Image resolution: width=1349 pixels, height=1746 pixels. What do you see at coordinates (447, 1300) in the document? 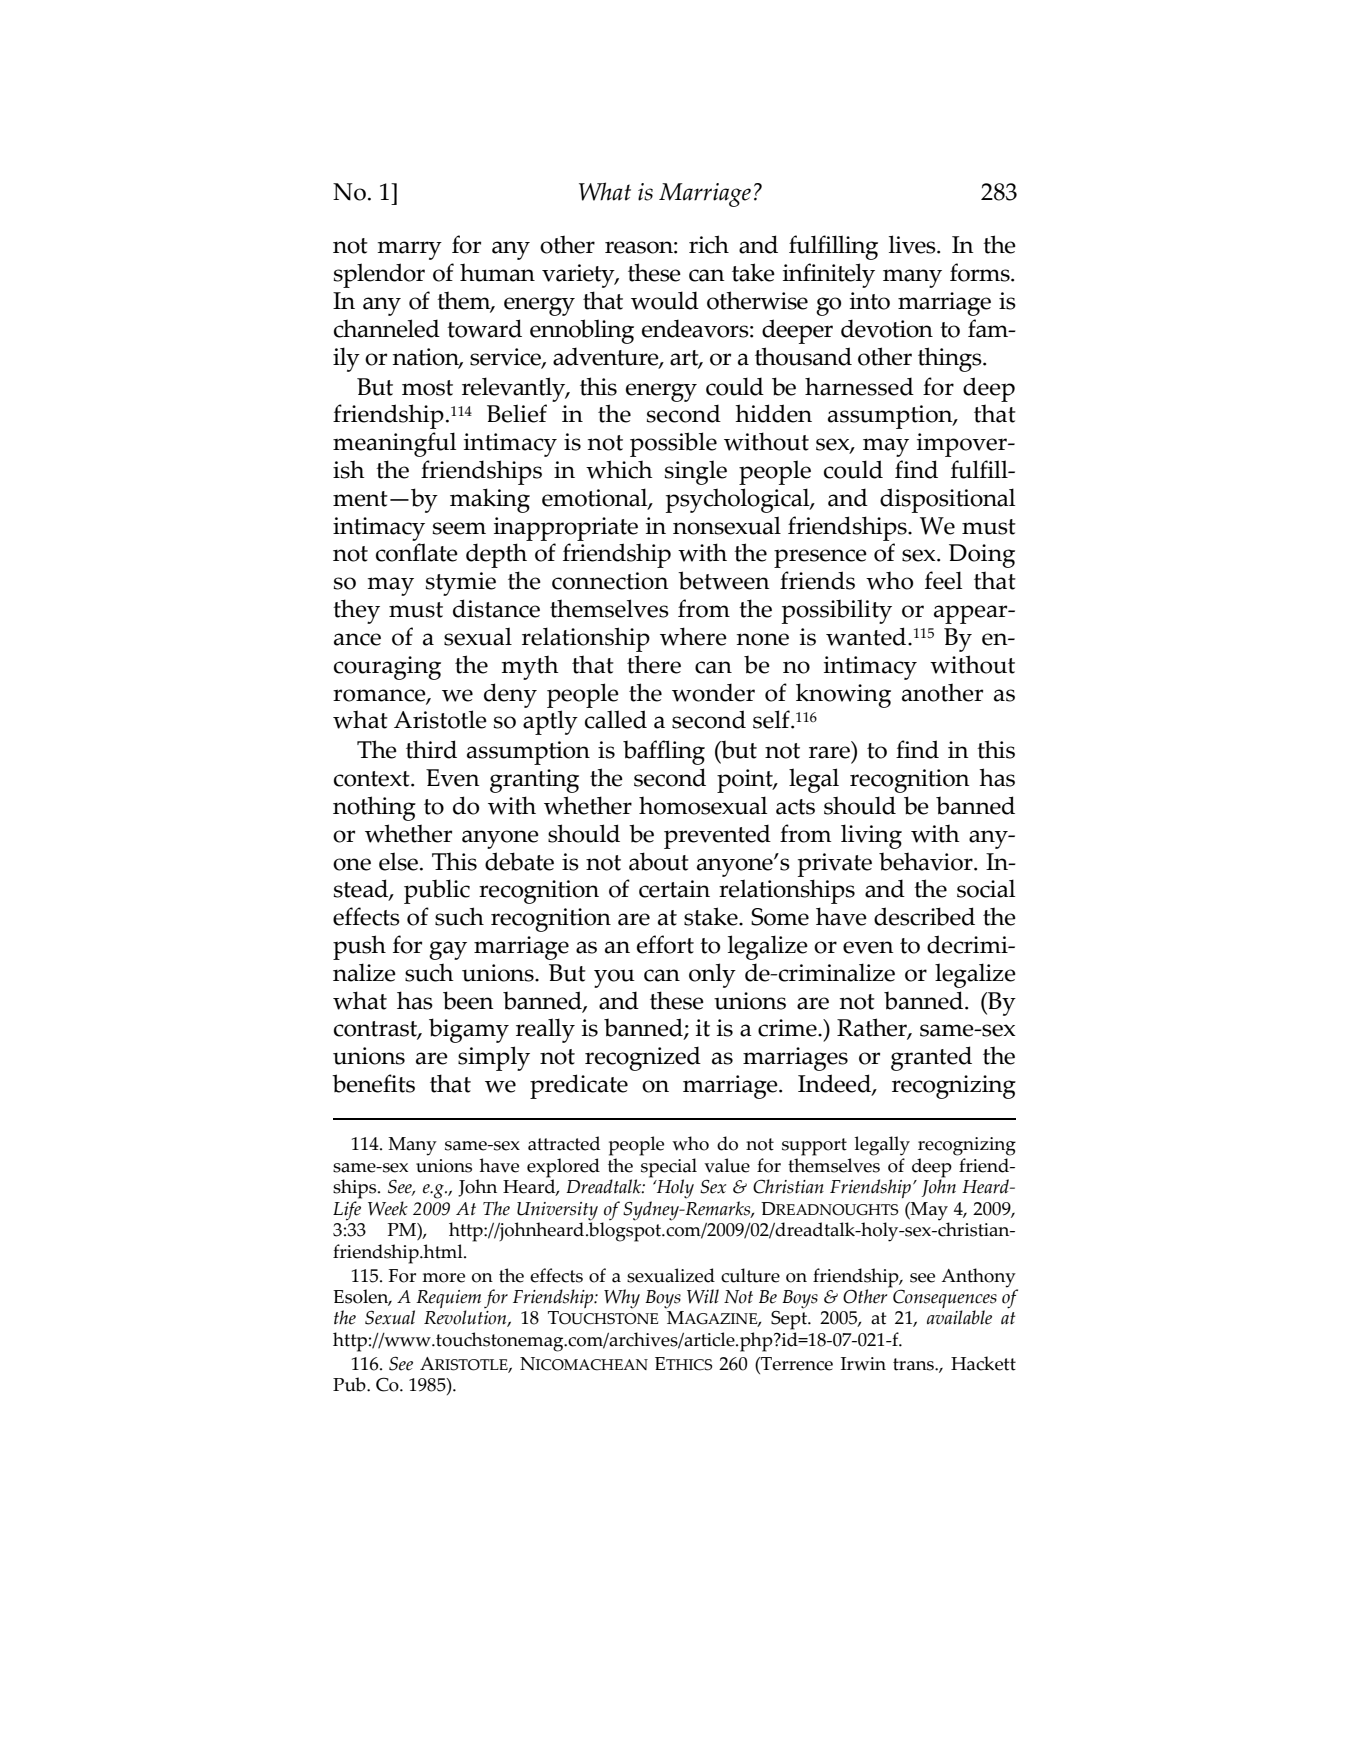
I see `Requiem` at bounding box center [447, 1300].
